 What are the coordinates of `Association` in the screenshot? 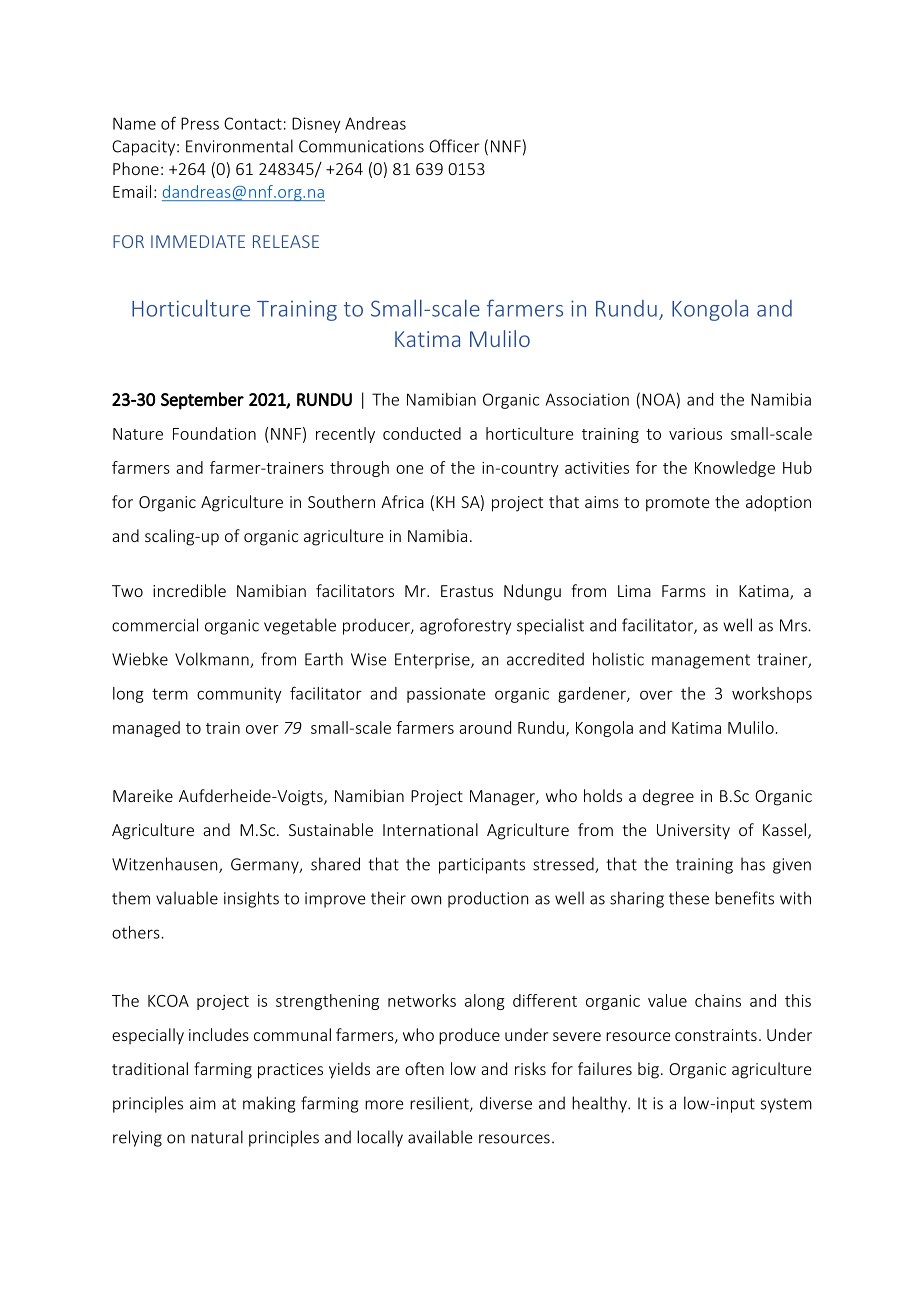 It's located at (587, 399).
